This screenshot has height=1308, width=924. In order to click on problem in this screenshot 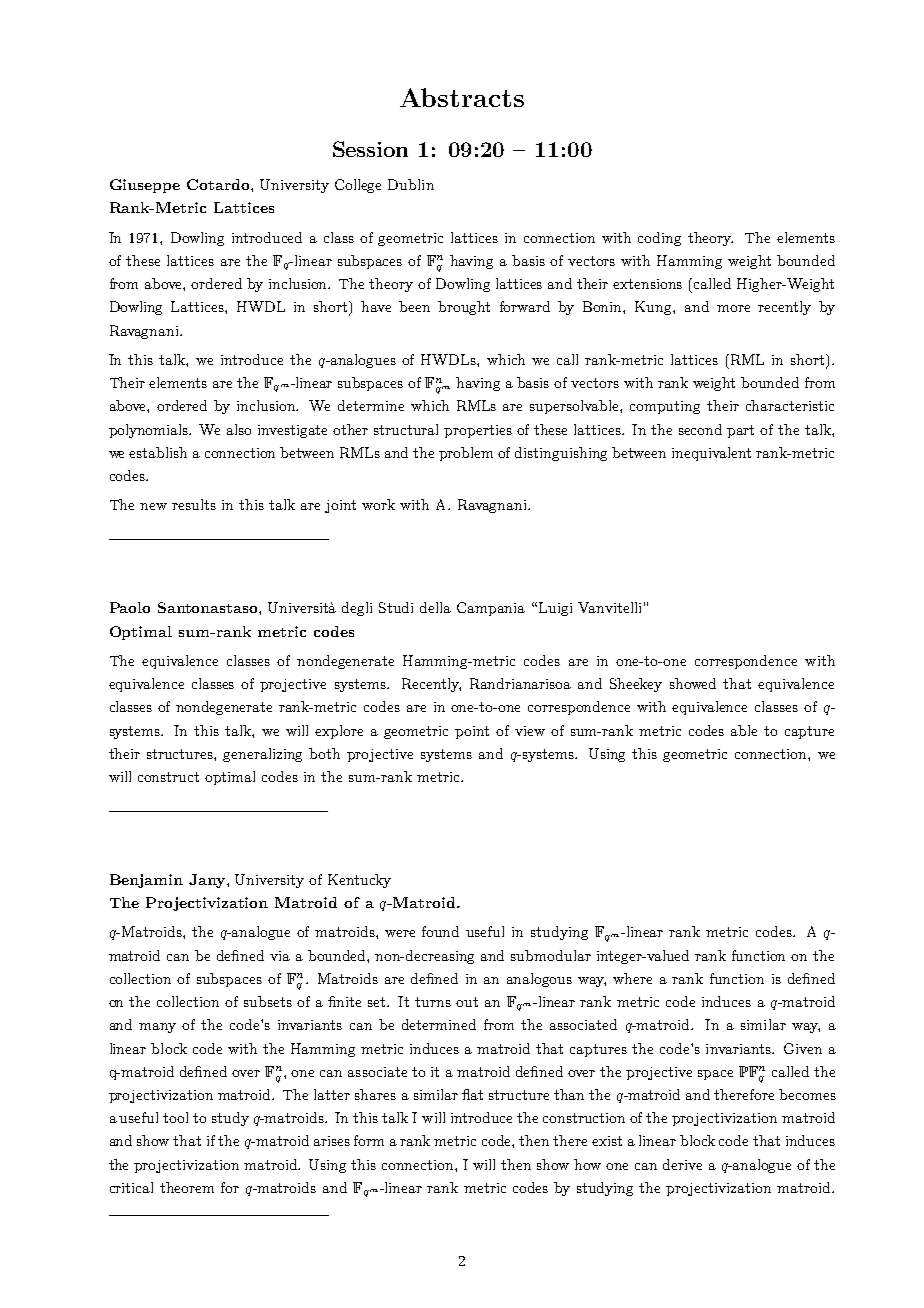, I will do `click(466, 454)`.
